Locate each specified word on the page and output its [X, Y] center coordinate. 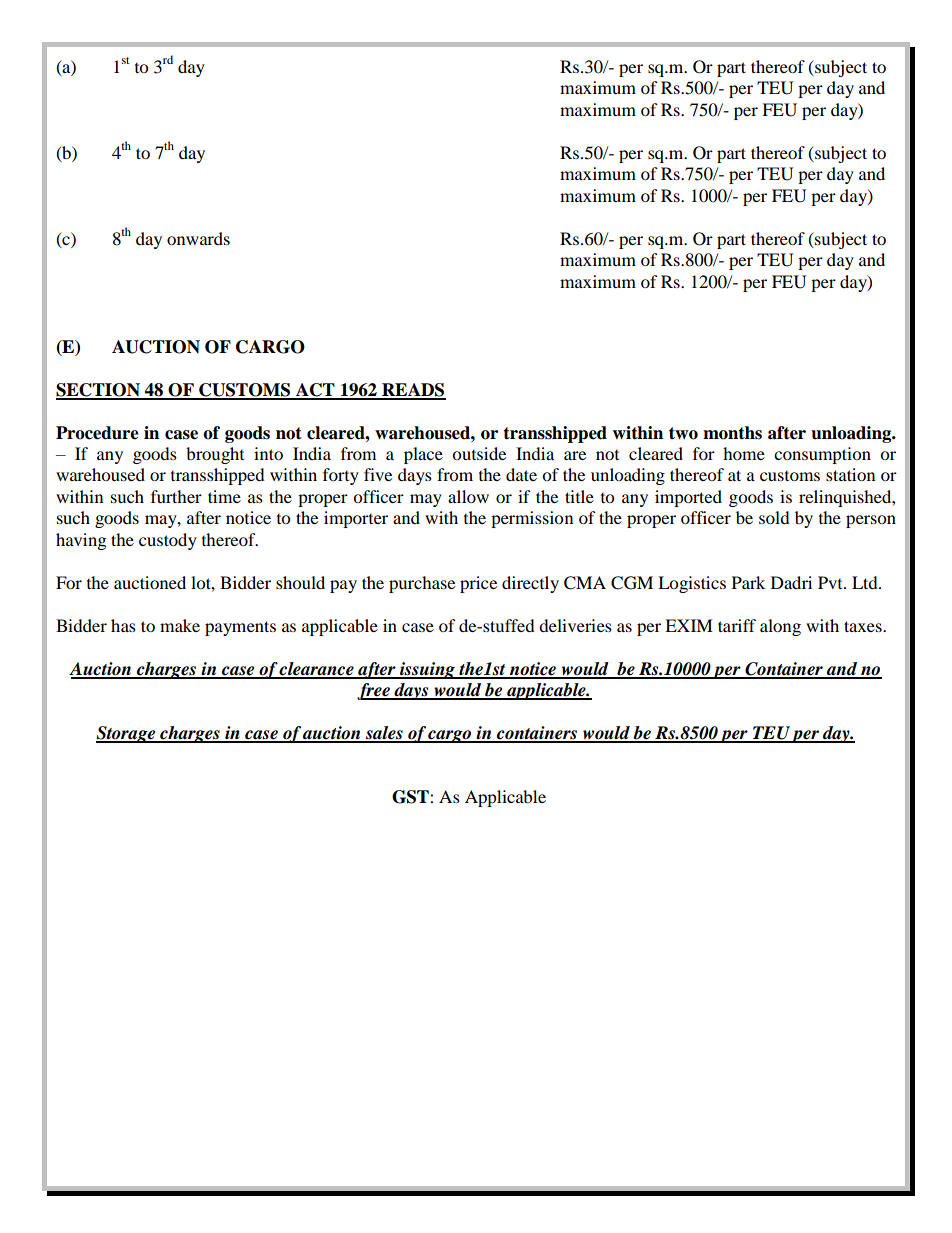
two [683, 433]
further [176, 496]
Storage [127, 734]
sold [774, 517]
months [732, 433]
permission [532, 519]
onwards [198, 238]
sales [384, 734]
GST [411, 797]
